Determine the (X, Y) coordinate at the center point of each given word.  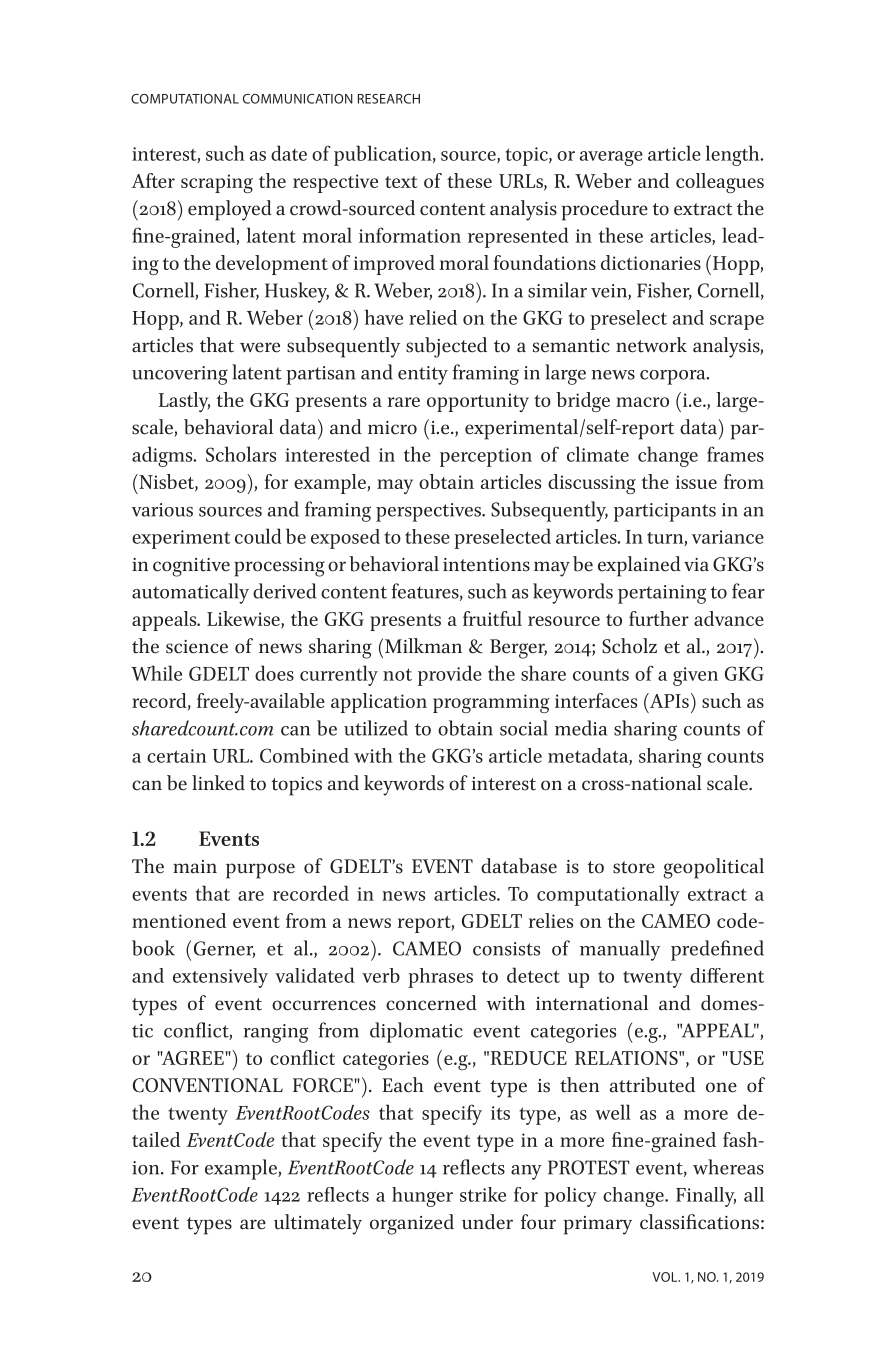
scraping (217, 183)
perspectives (430, 512)
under (487, 1222)
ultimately (318, 1224)
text (401, 182)
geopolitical (713, 868)
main (195, 867)
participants (665, 512)
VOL (666, 1277)
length (734, 155)
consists (506, 949)
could (258, 536)
